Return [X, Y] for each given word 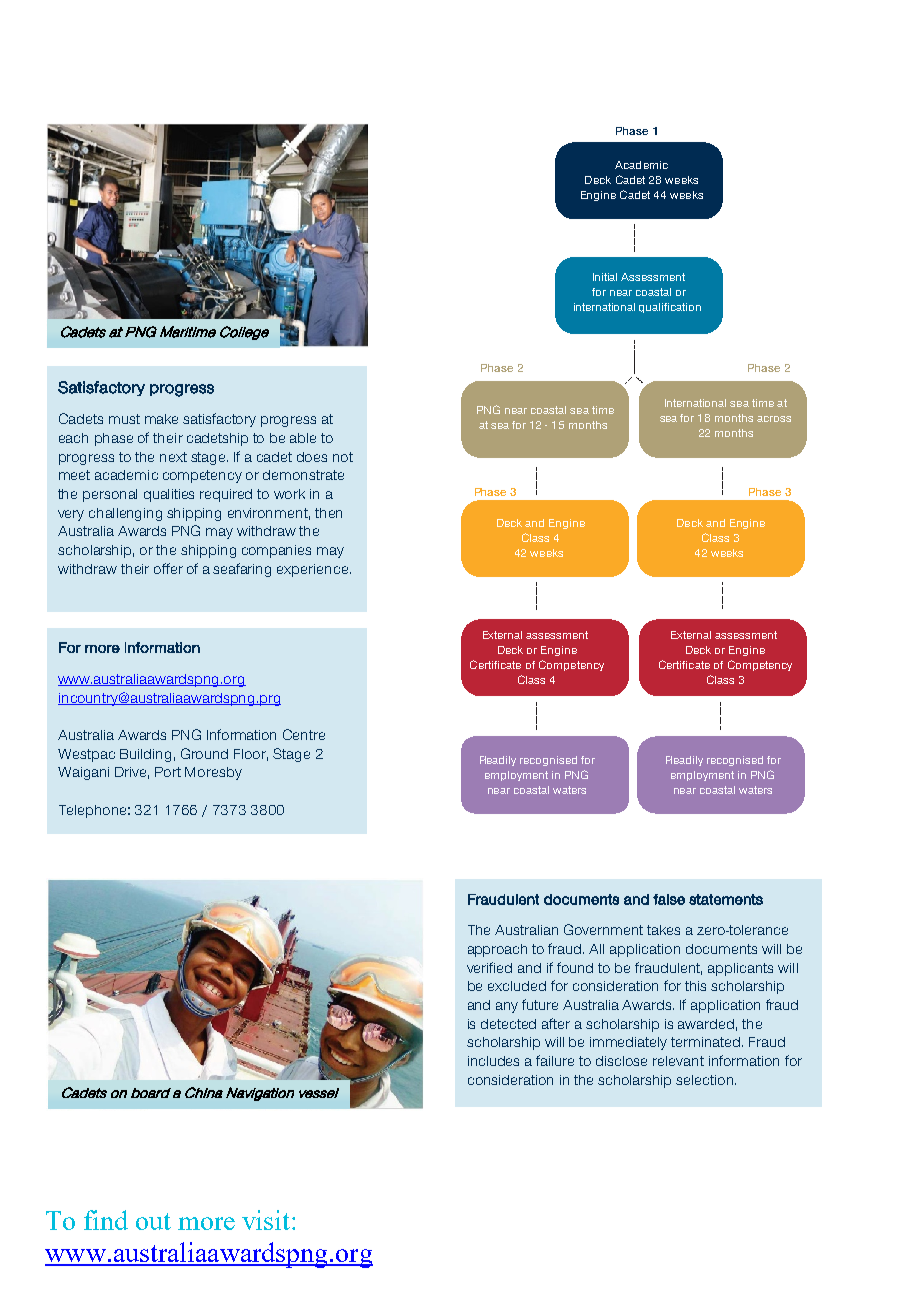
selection [706, 1080]
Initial [605, 277]
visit [267, 1220]
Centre [304, 734]
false [669, 899]
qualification [670, 308]
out [153, 1221]
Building [145, 755]
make [161, 419]
